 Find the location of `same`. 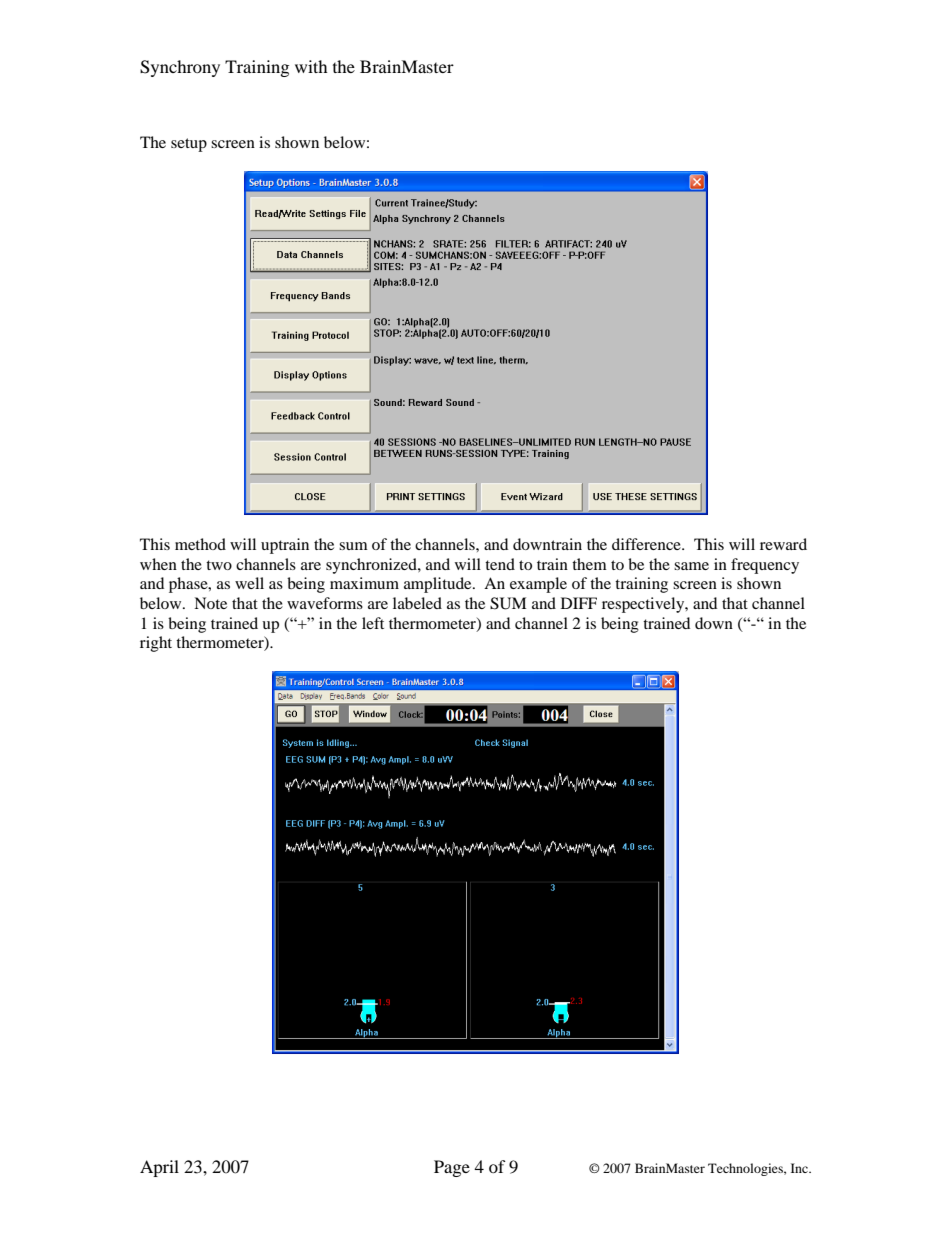

same is located at coordinates (691, 566).
